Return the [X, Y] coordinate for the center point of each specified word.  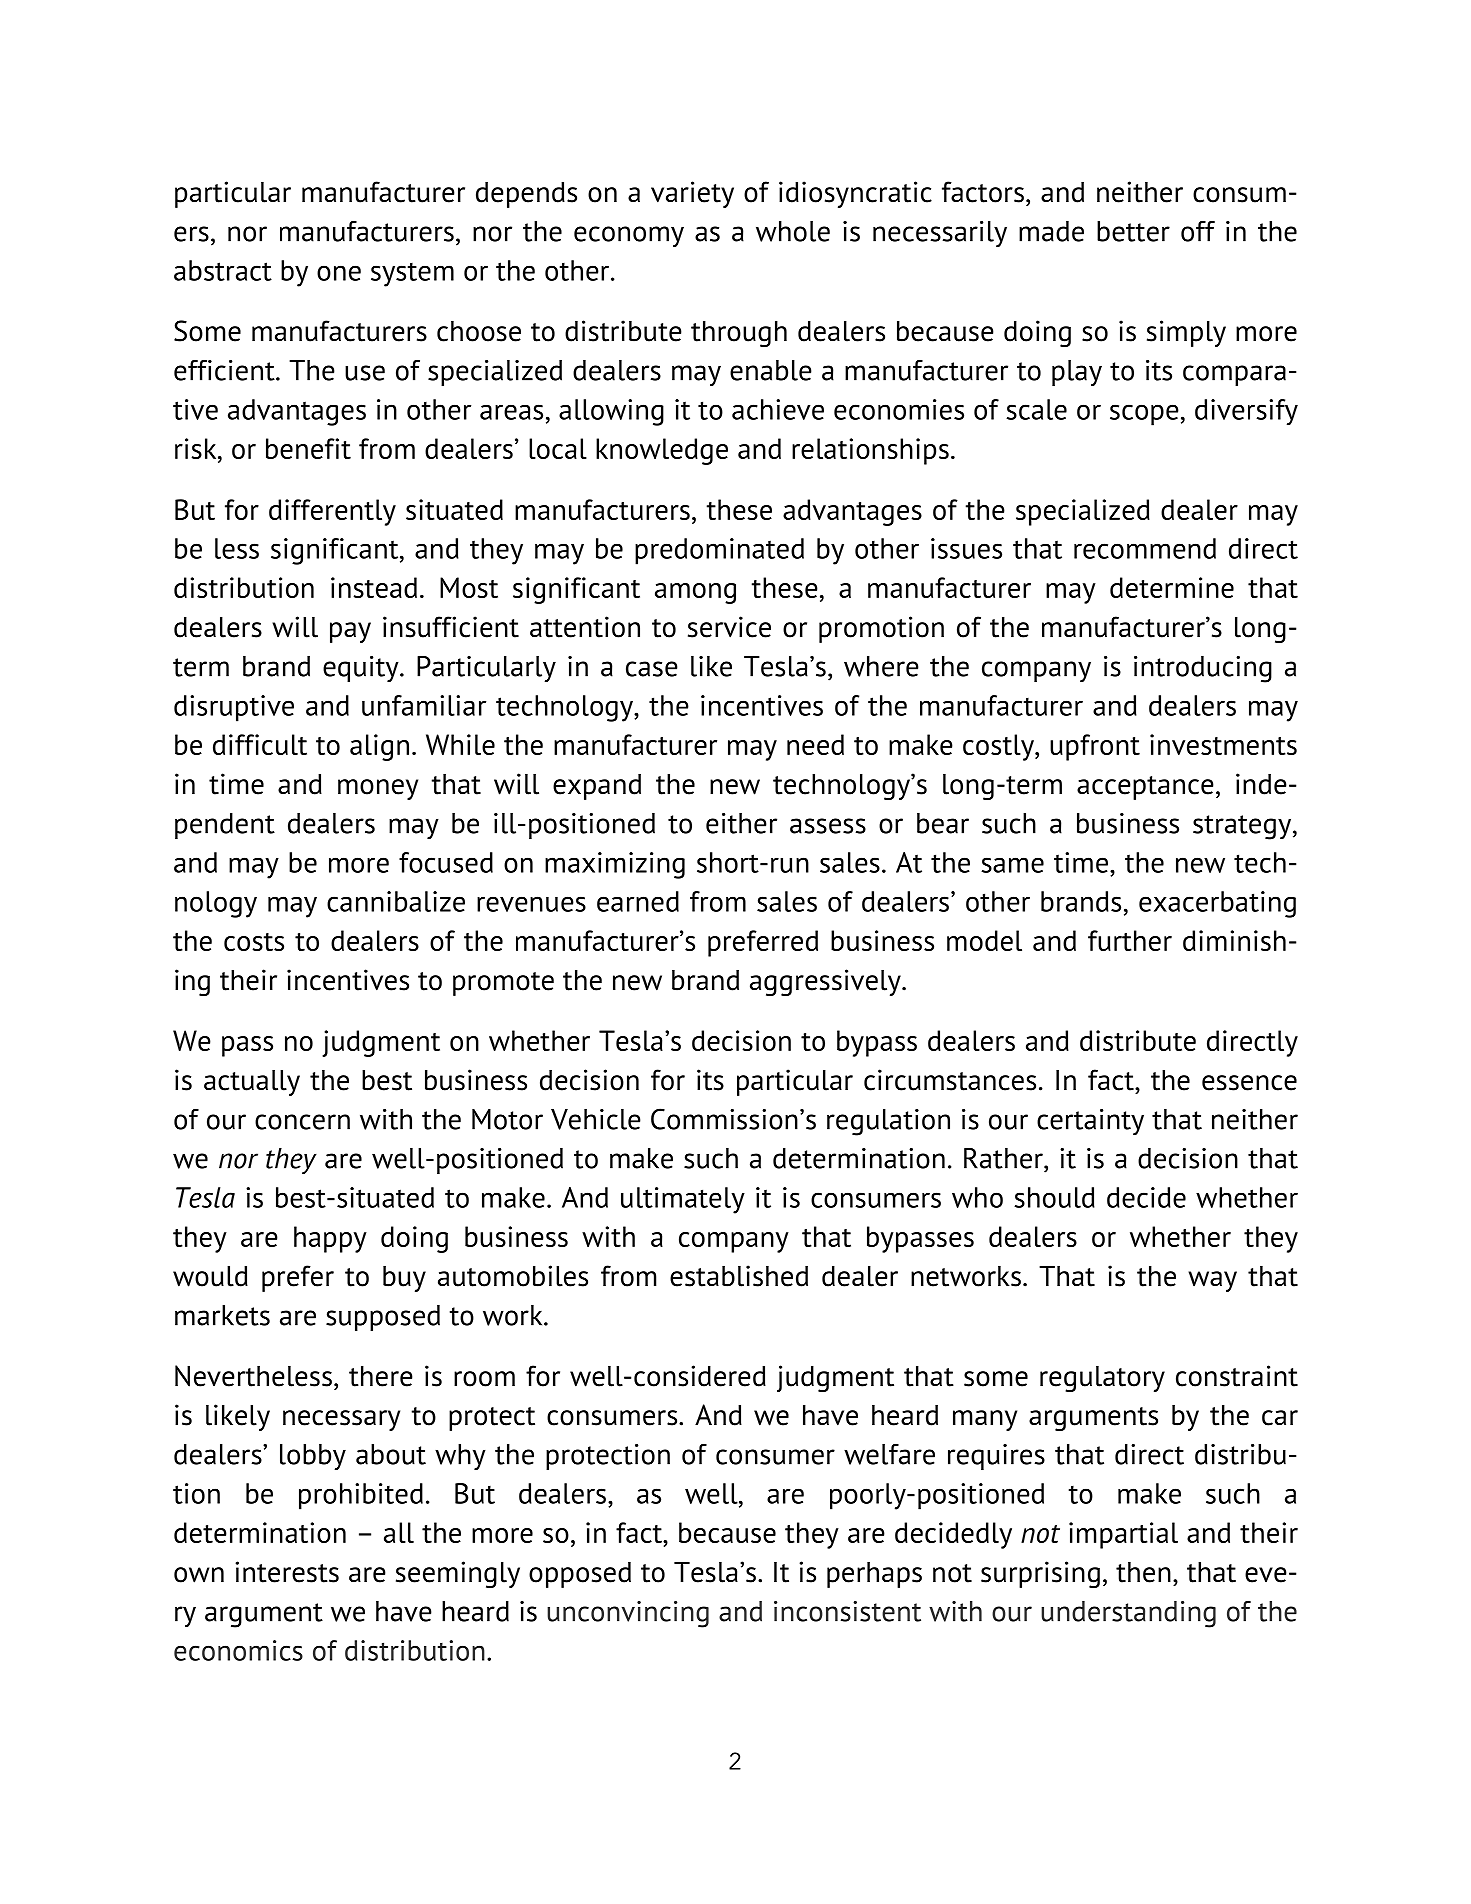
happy [330, 1239]
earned [638, 901]
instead [374, 587]
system [412, 275]
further [1130, 940]
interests [287, 1572]
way [1212, 1281]
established [739, 1276]
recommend [1145, 548]
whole [793, 231]
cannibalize [396, 901]
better [1133, 231]
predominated [719, 551]
